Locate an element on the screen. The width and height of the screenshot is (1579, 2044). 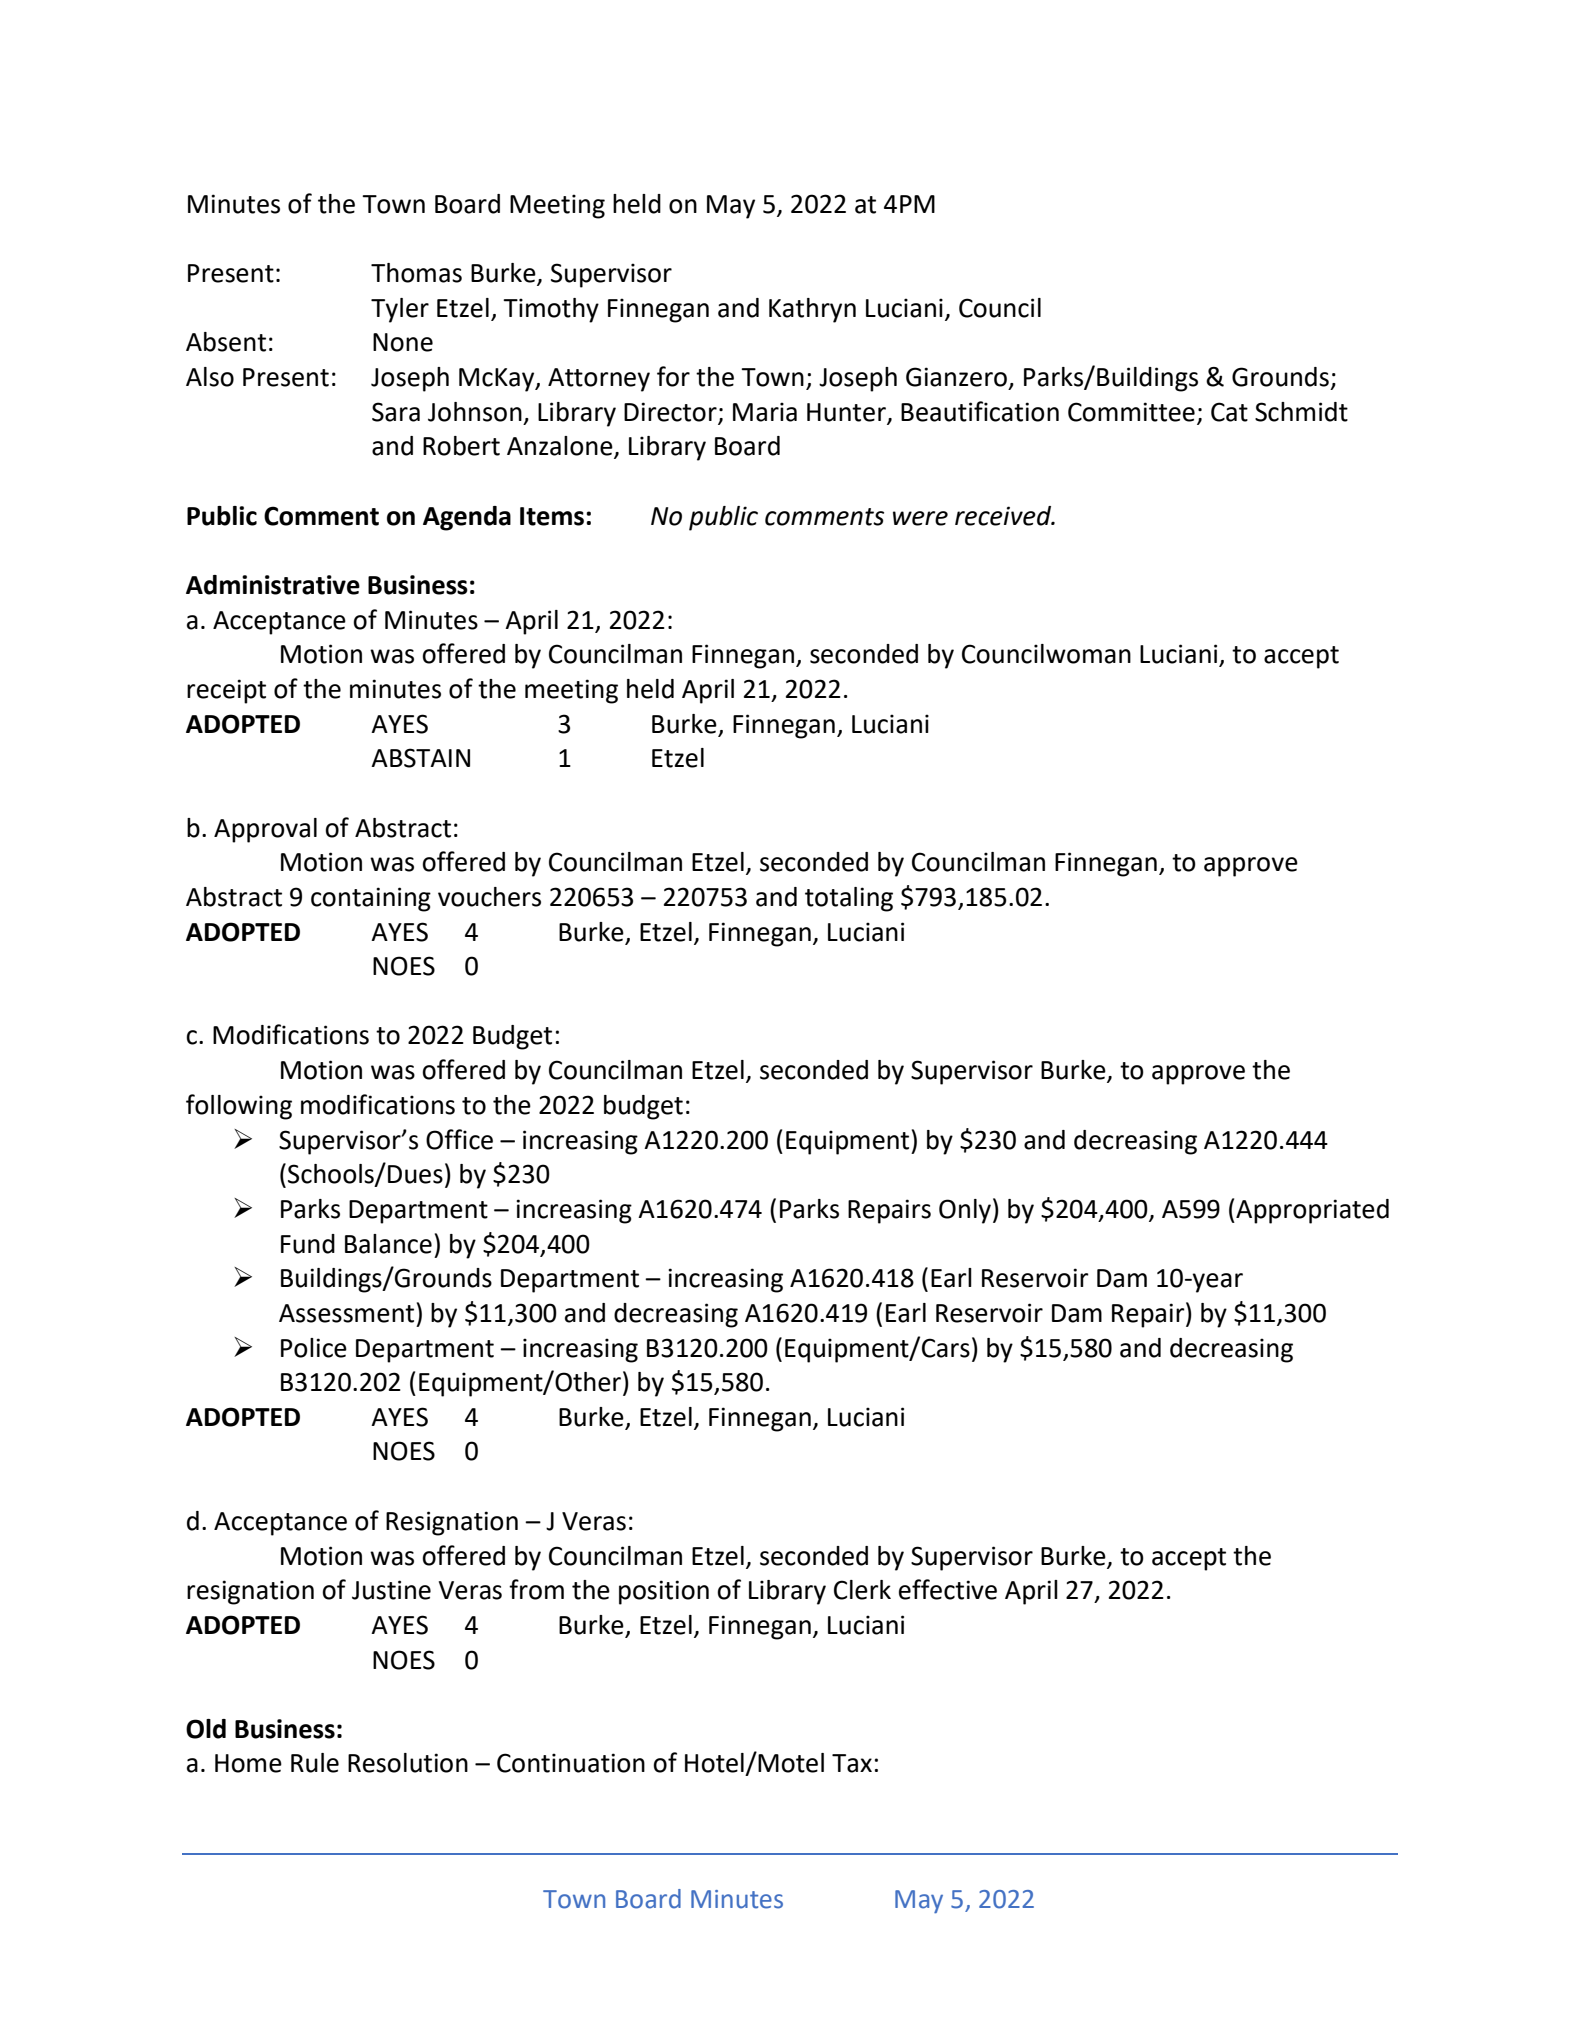
Schmidt is located at coordinates (1301, 412).
